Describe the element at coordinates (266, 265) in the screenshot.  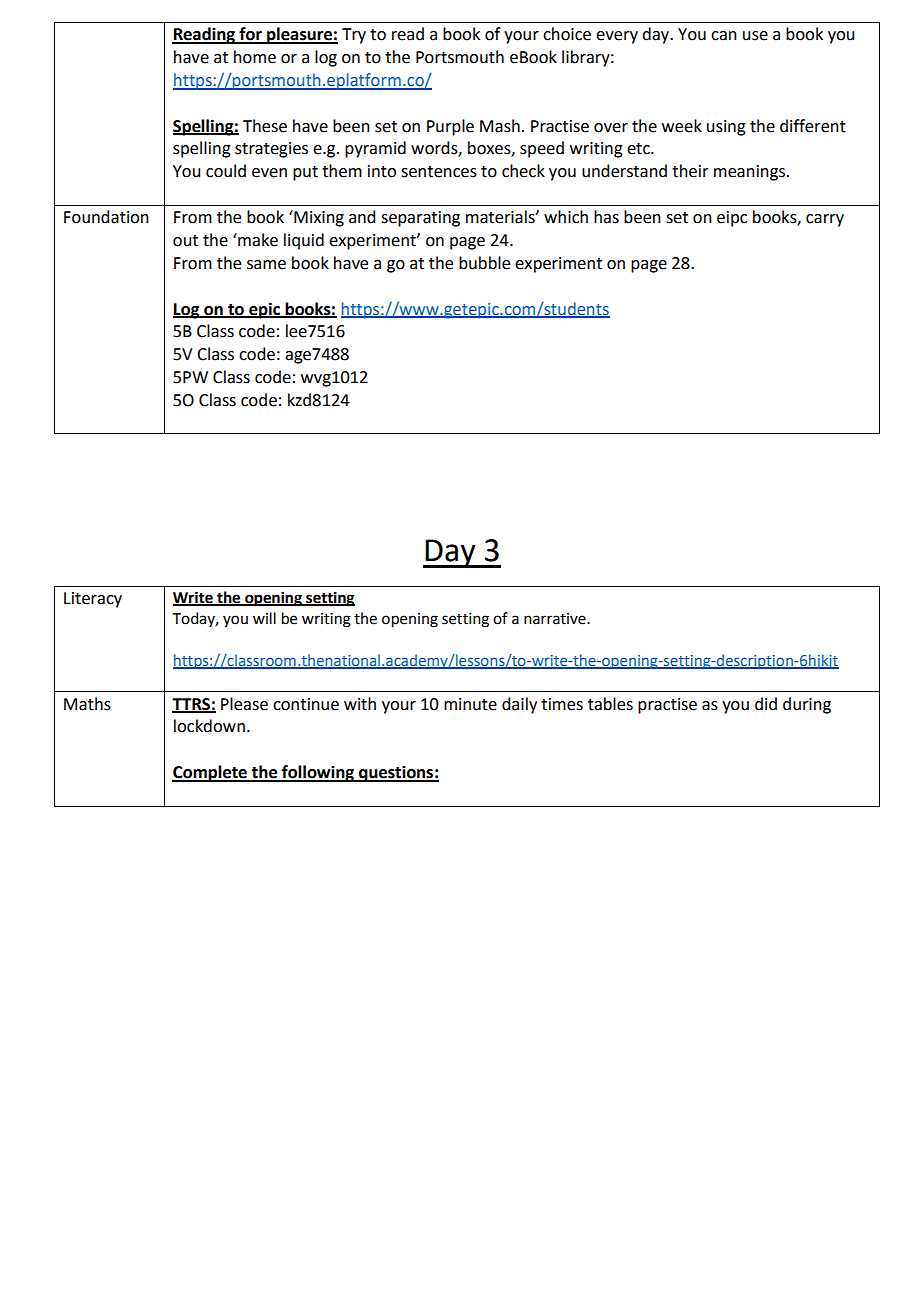
I see `same` at that location.
